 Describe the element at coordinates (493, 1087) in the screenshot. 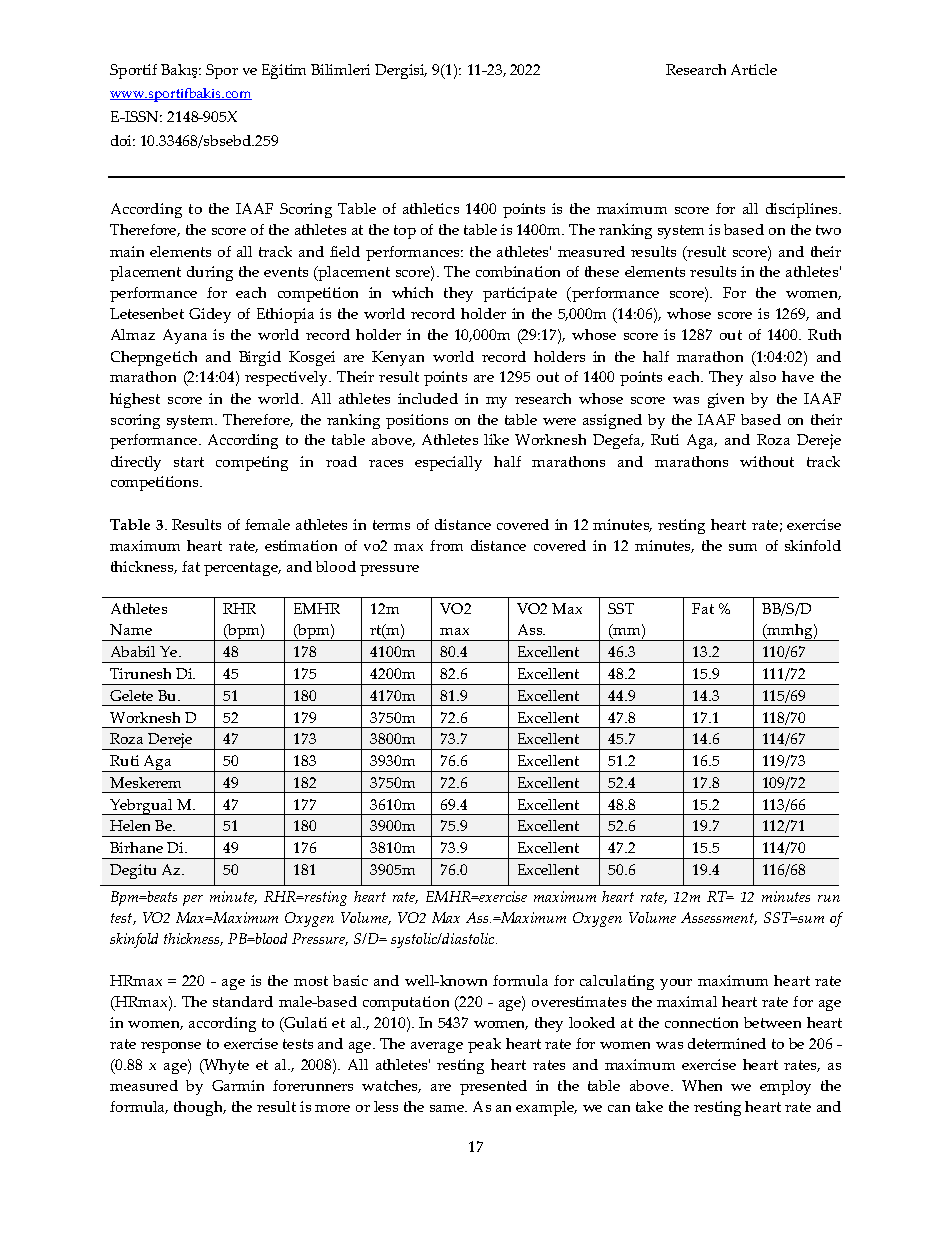

I see `presented` at that location.
